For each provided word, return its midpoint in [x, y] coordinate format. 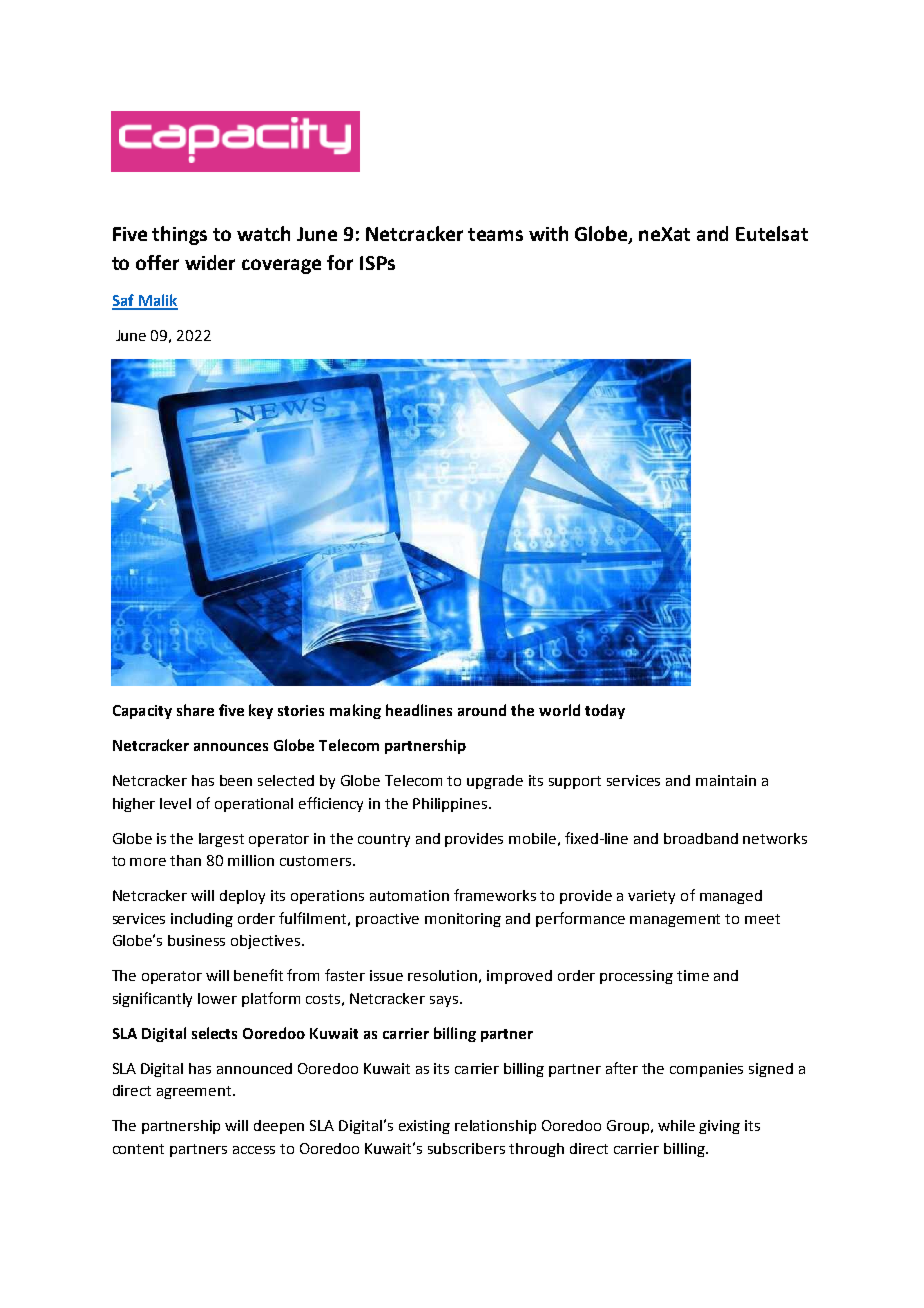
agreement [195, 1092]
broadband [701, 838]
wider [210, 262]
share [195, 710]
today [605, 711]
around [482, 710]
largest [221, 840]
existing [424, 1127]
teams [495, 234]
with [548, 233]
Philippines [451, 805]
